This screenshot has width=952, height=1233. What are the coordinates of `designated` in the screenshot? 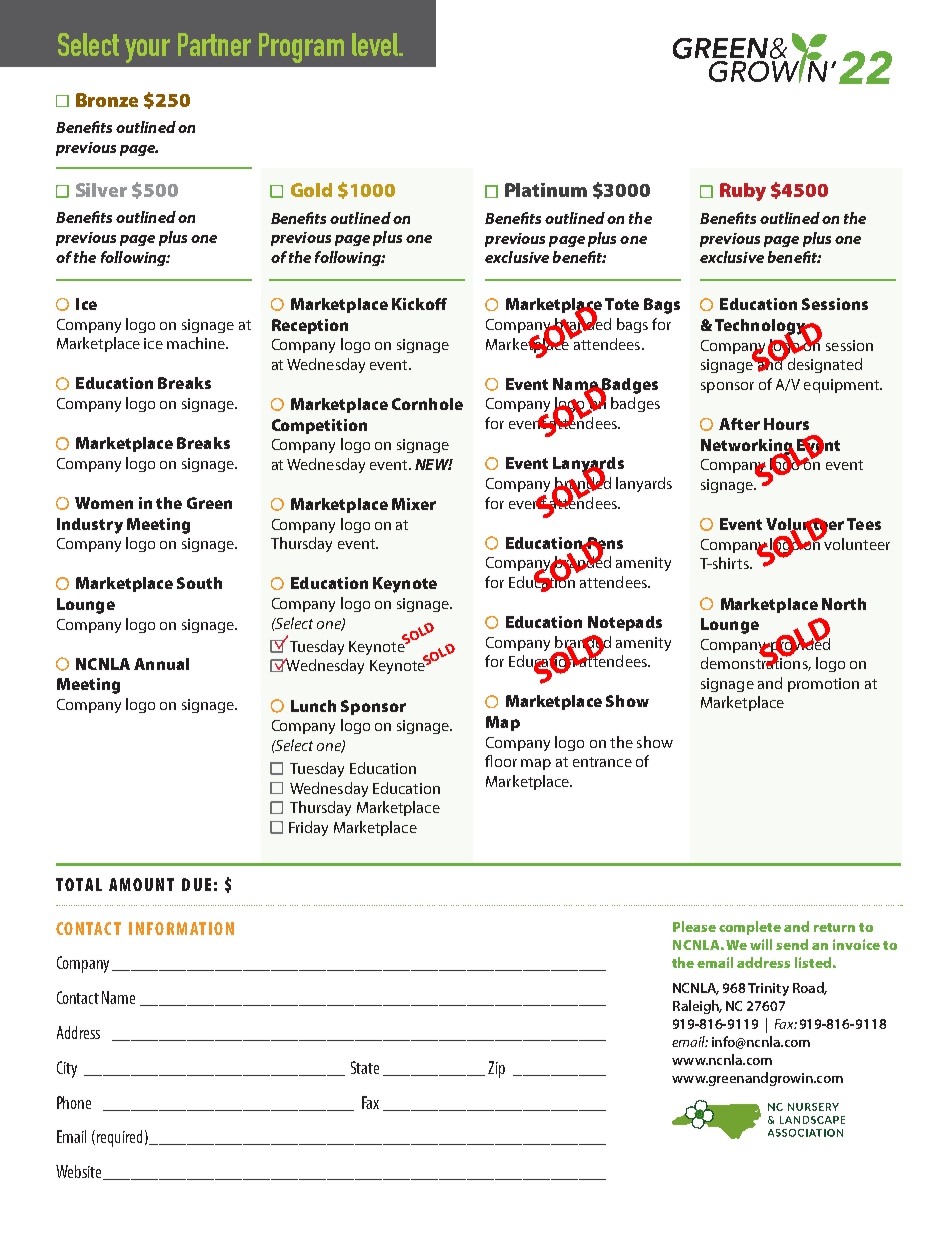 It's located at (823, 364).
